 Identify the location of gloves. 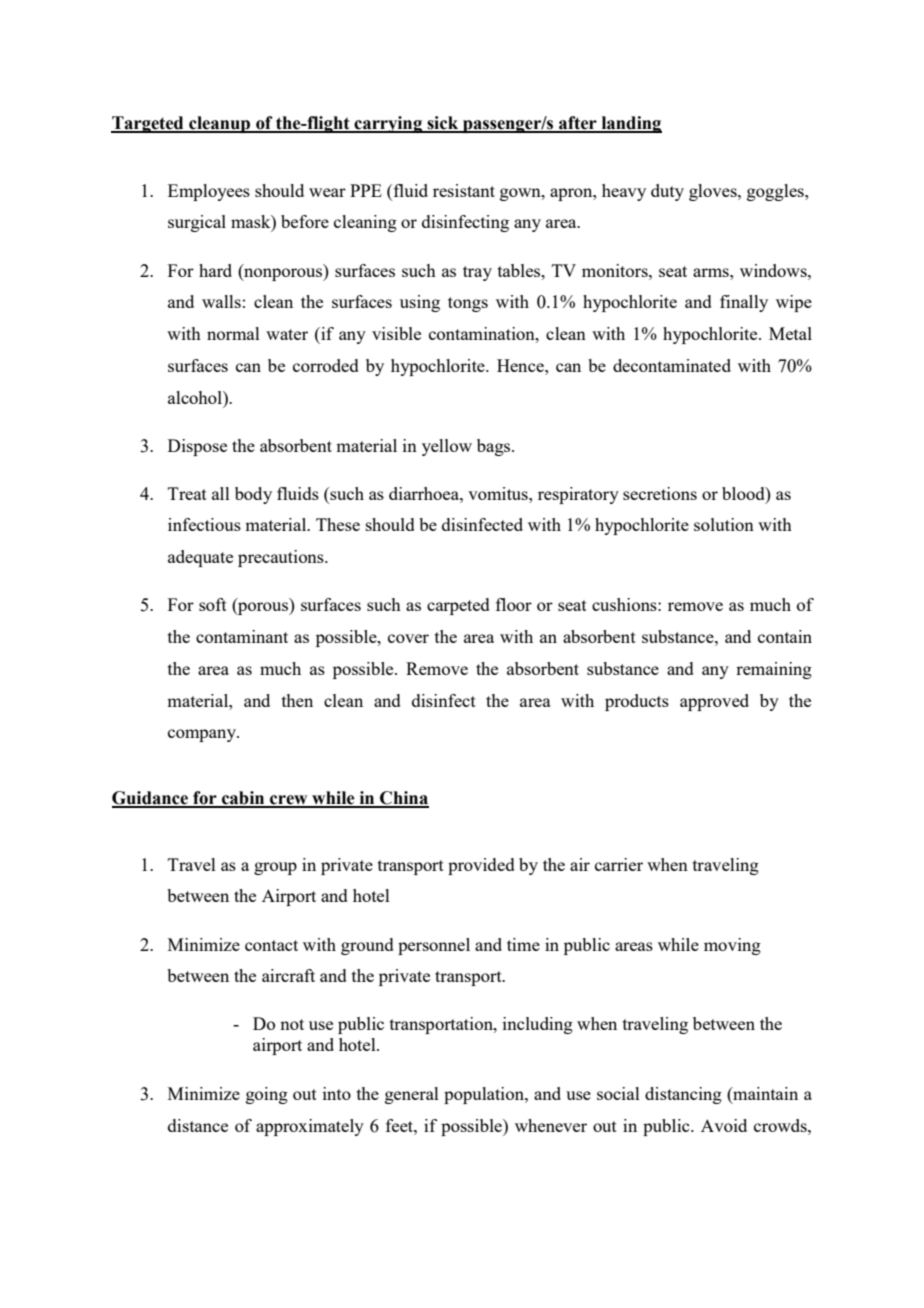
(714, 192).
